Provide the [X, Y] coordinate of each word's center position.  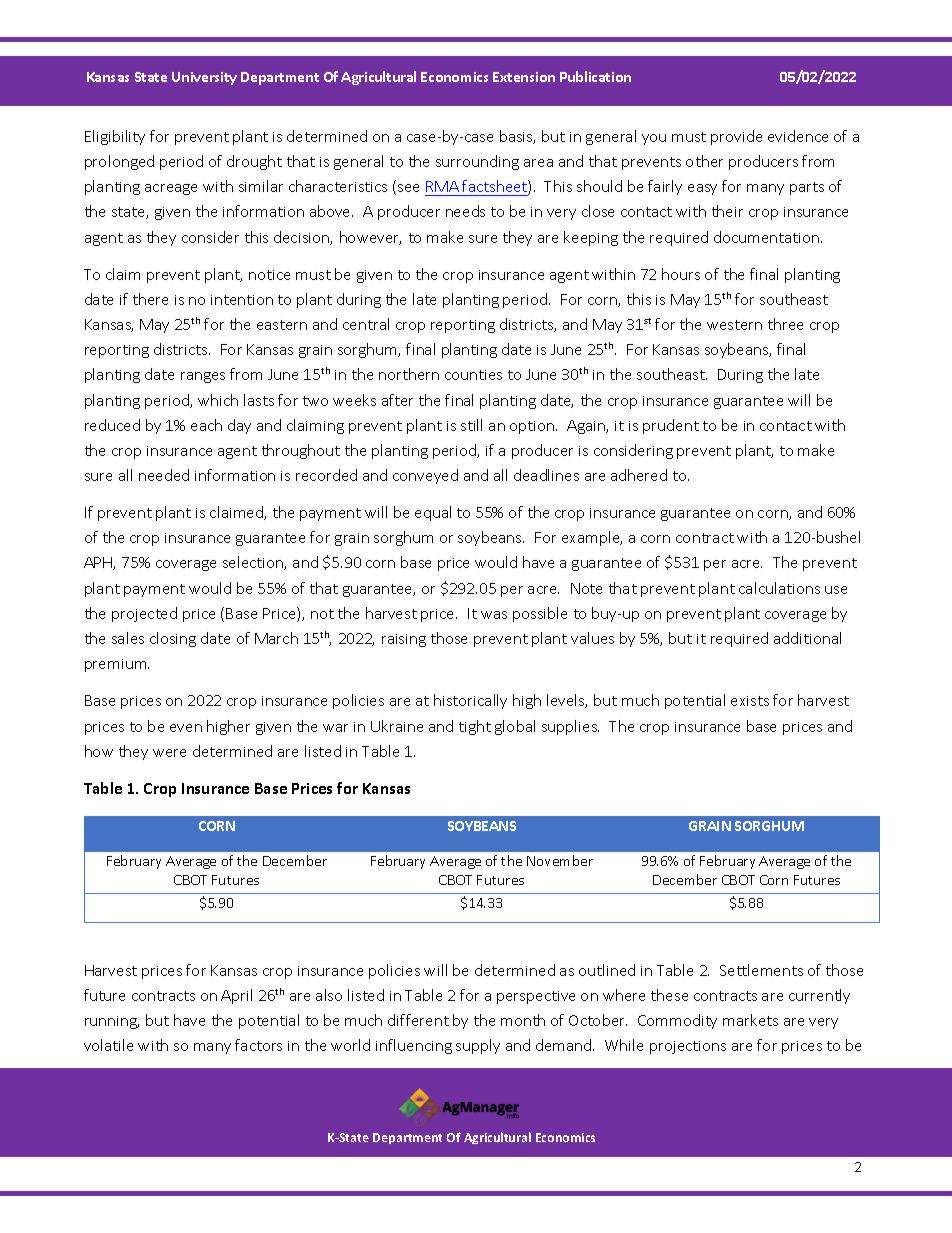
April [236, 996]
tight [475, 727]
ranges [203, 377]
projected [144, 614]
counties [473, 375]
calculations [779, 588]
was [494, 615]
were [169, 753]
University [204, 78]
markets [750, 1020]
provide [736, 137]
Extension [524, 77]
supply [478, 1046]
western [734, 325]
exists [750, 701]
